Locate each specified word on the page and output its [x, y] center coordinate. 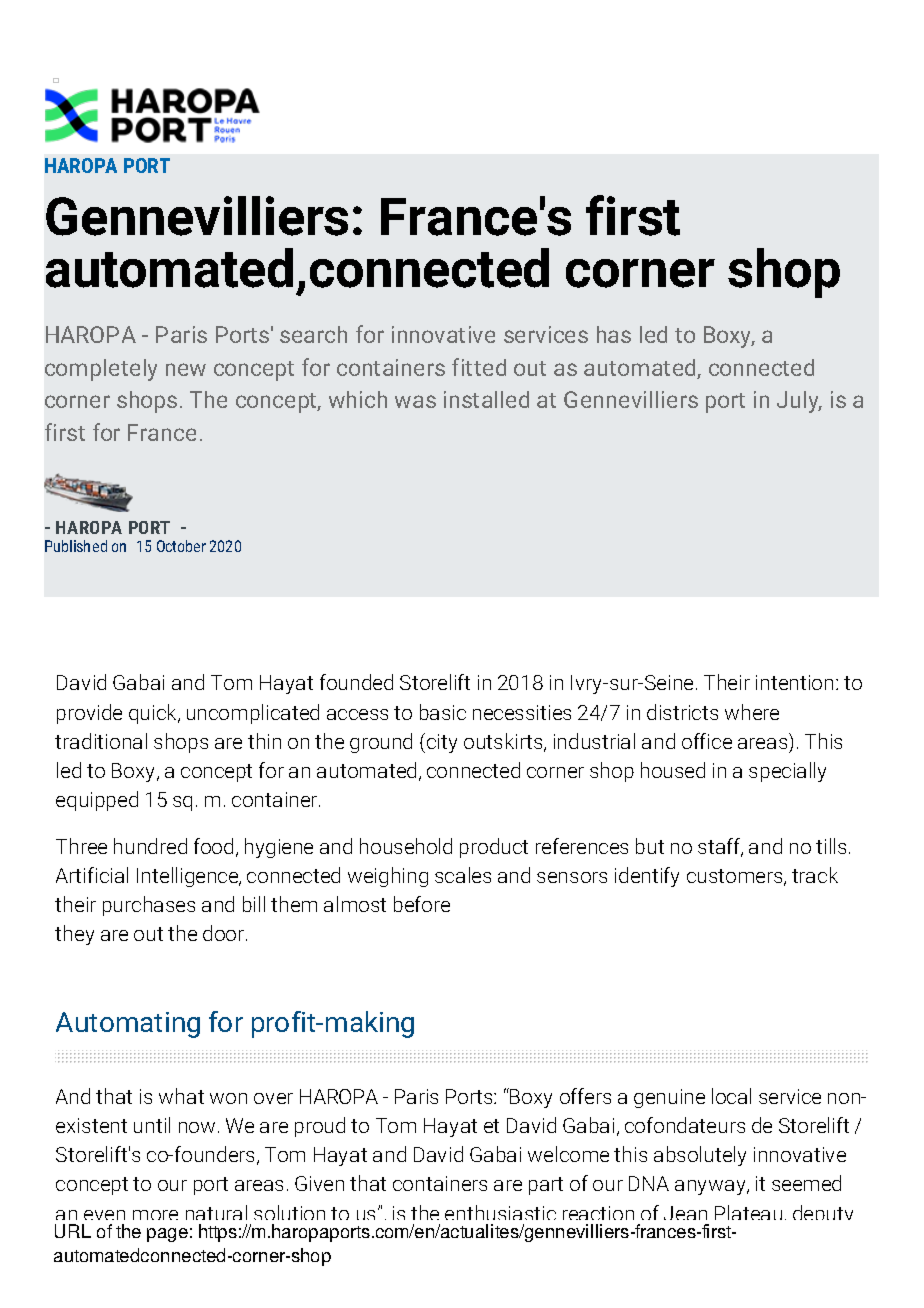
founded [356, 682]
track [815, 875]
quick [154, 714]
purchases [149, 906]
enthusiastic [500, 1212]
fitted [479, 367]
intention [794, 682]
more [155, 1215]
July [799, 402]
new [186, 369]
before [422, 904]
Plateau [748, 1212]
